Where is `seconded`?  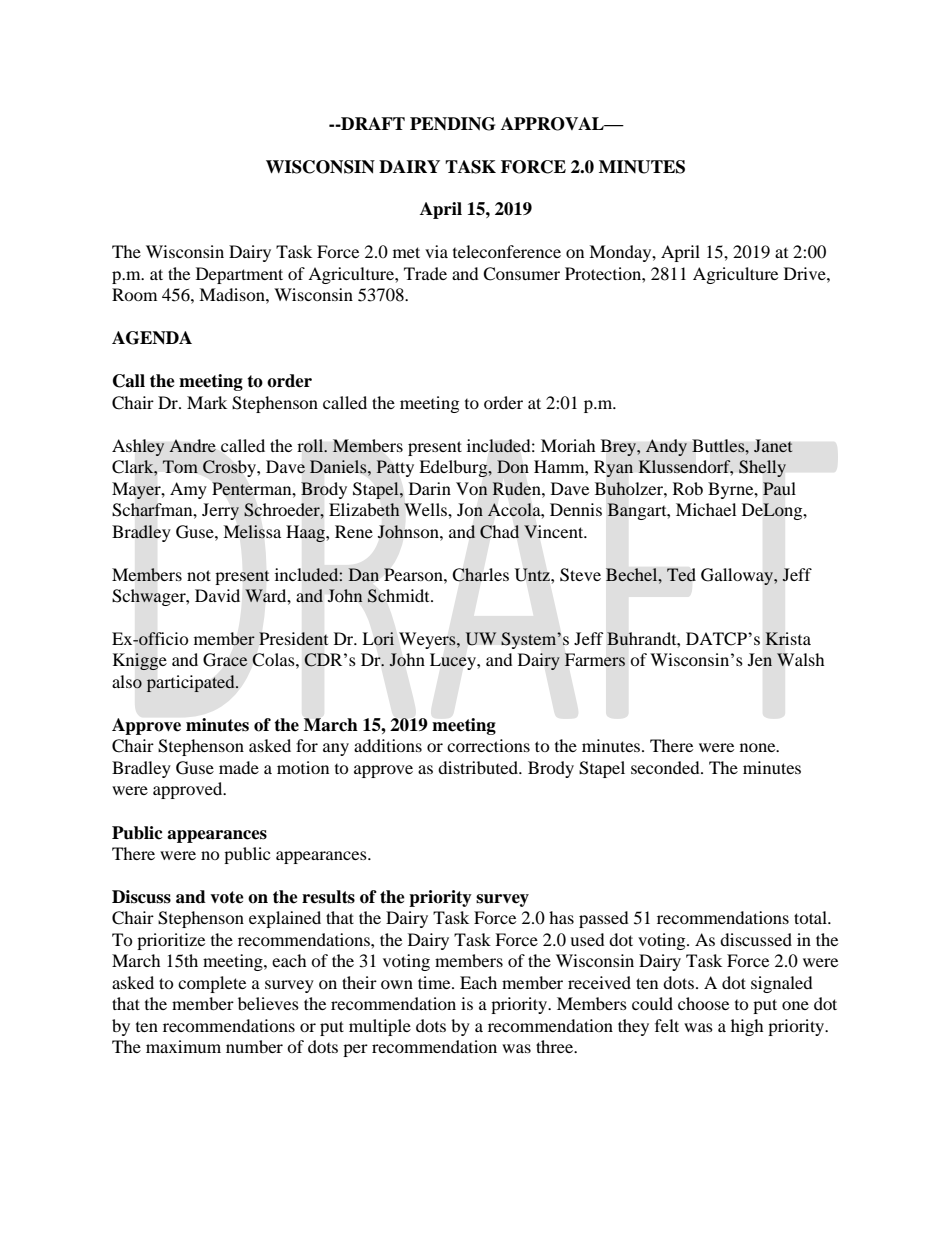 seconded is located at coordinates (666, 767).
